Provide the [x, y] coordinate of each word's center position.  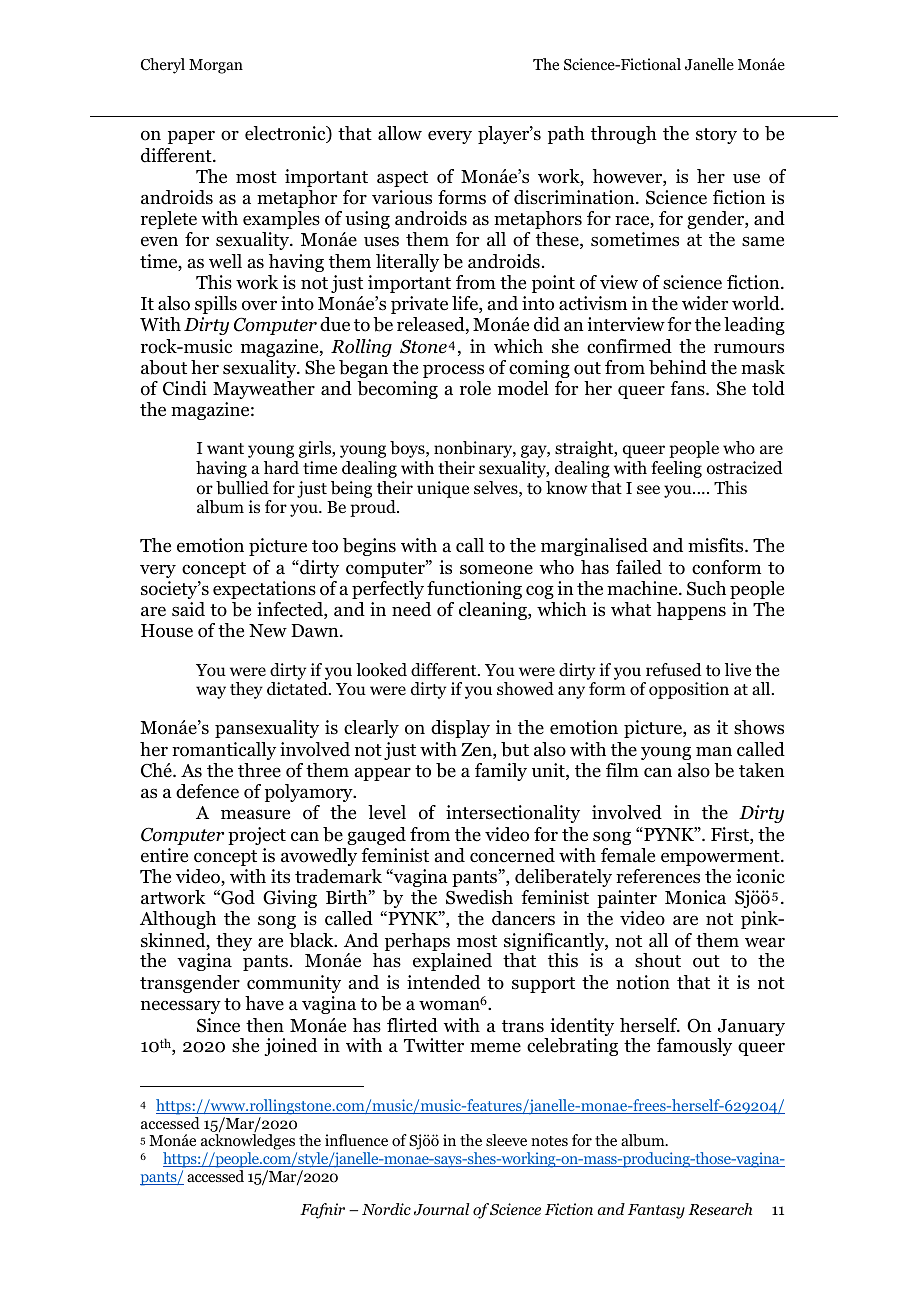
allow [400, 133]
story [716, 136]
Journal [442, 1209]
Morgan [216, 66]
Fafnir [322, 1211]
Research [720, 1209]
